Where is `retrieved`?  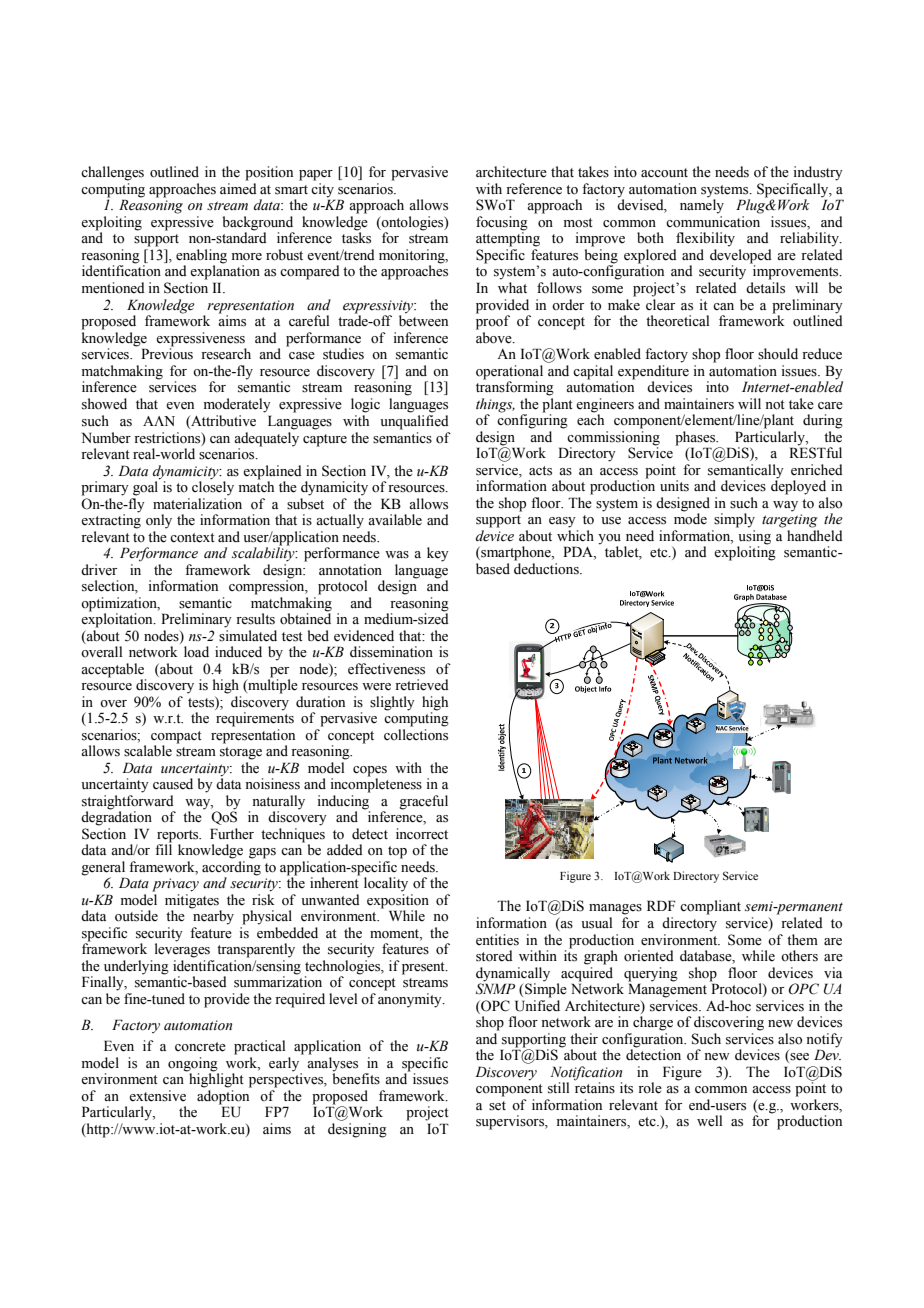 retrieved is located at coordinates (422, 685).
